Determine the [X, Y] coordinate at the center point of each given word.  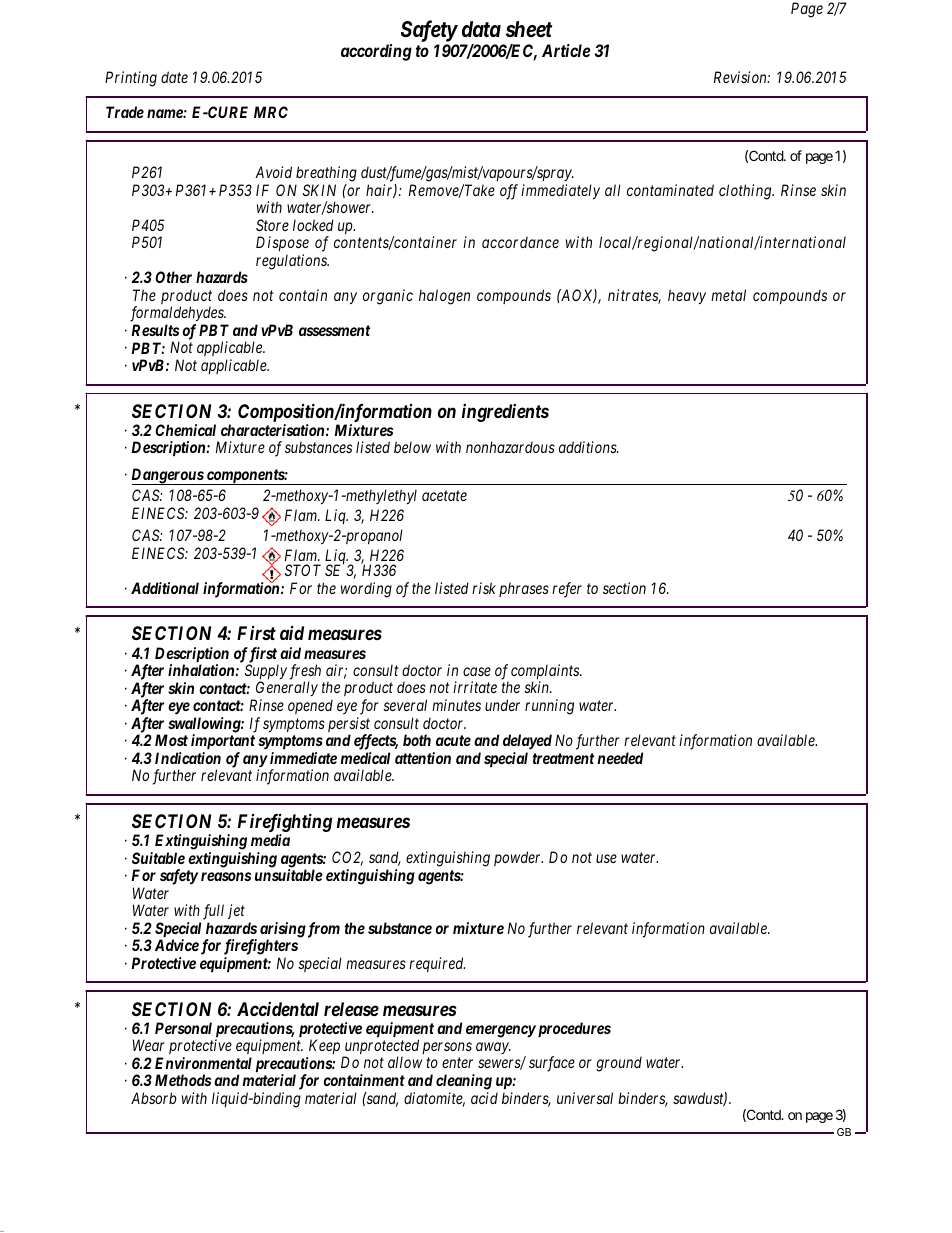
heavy [687, 296]
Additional [165, 588]
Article [566, 50]
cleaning [464, 1082]
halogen [444, 297]
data [481, 29]
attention [423, 758]
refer [567, 590]
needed [620, 758]
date [174, 77]
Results [155, 330]
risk [484, 588]
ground [619, 1064]
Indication [188, 758]
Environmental [203, 1063]
